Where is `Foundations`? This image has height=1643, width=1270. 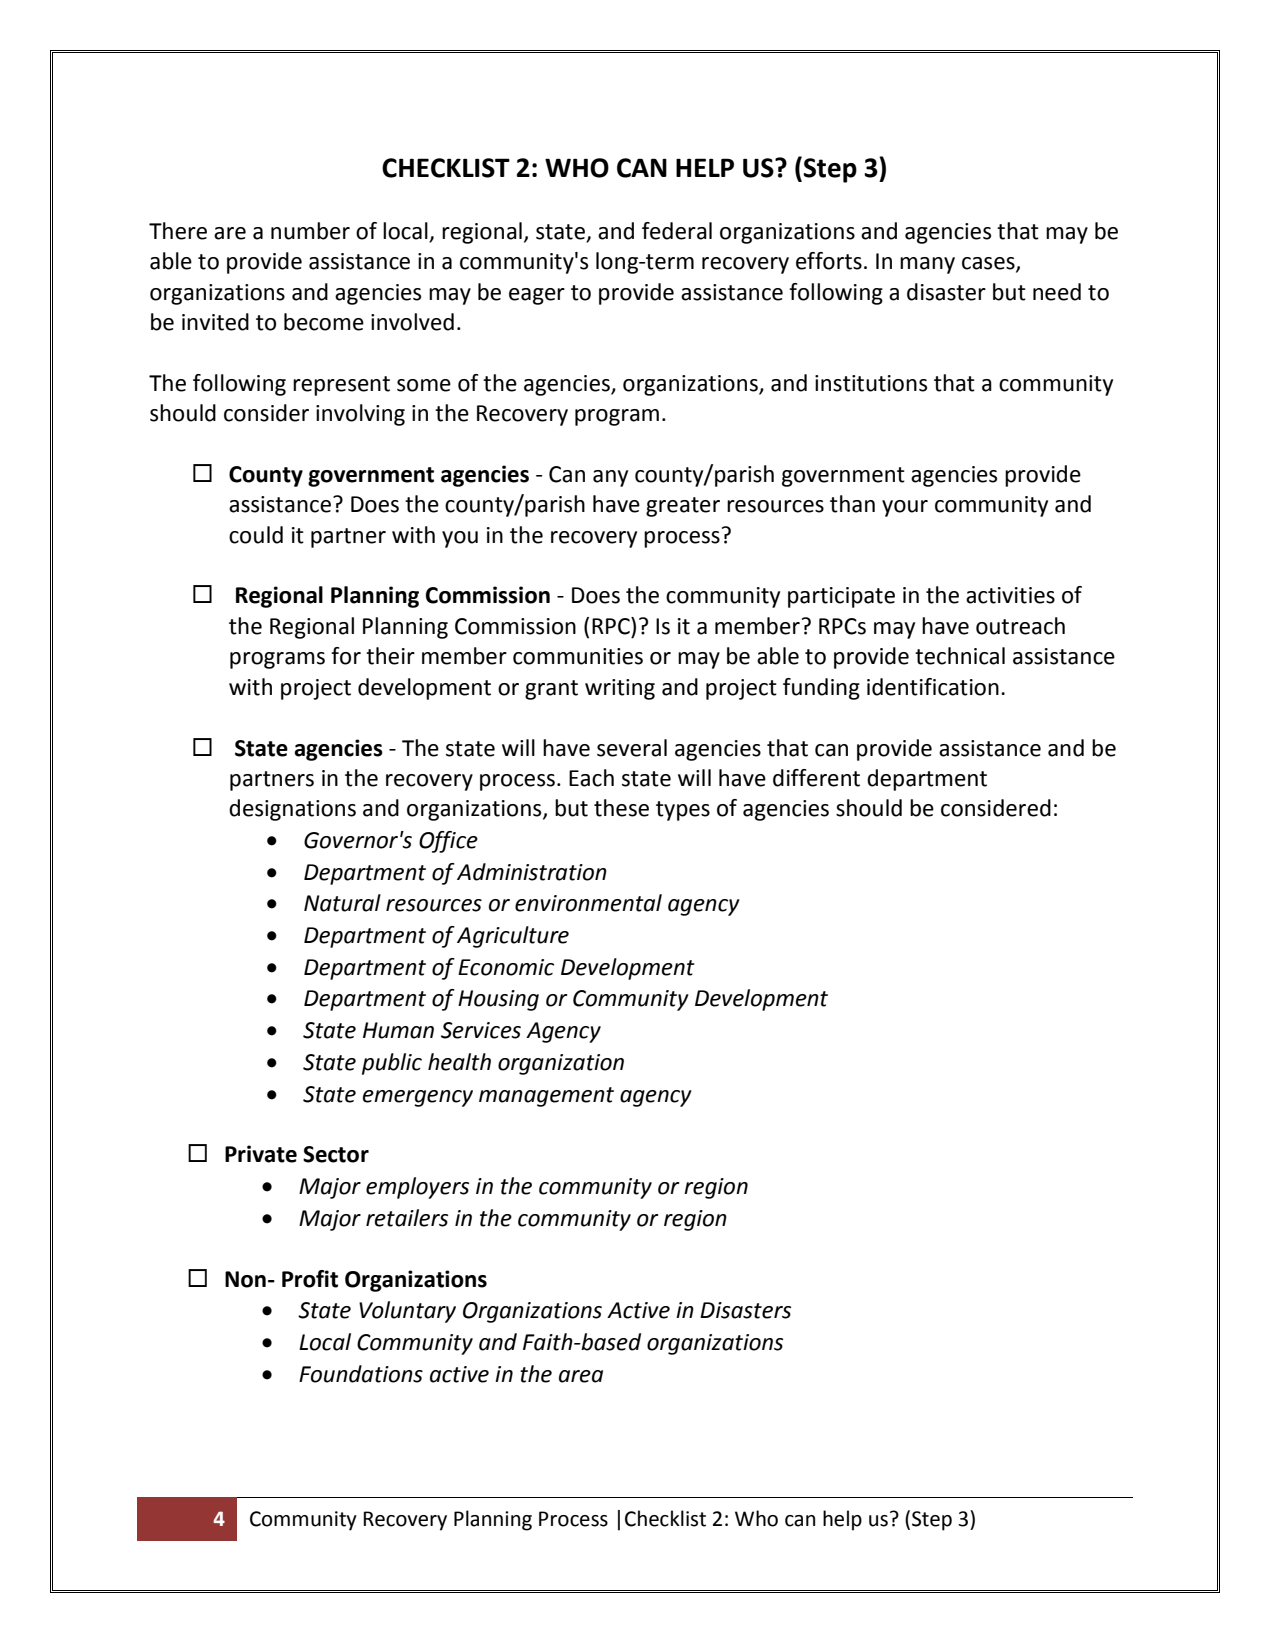
Foundations is located at coordinates (361, 1374).
